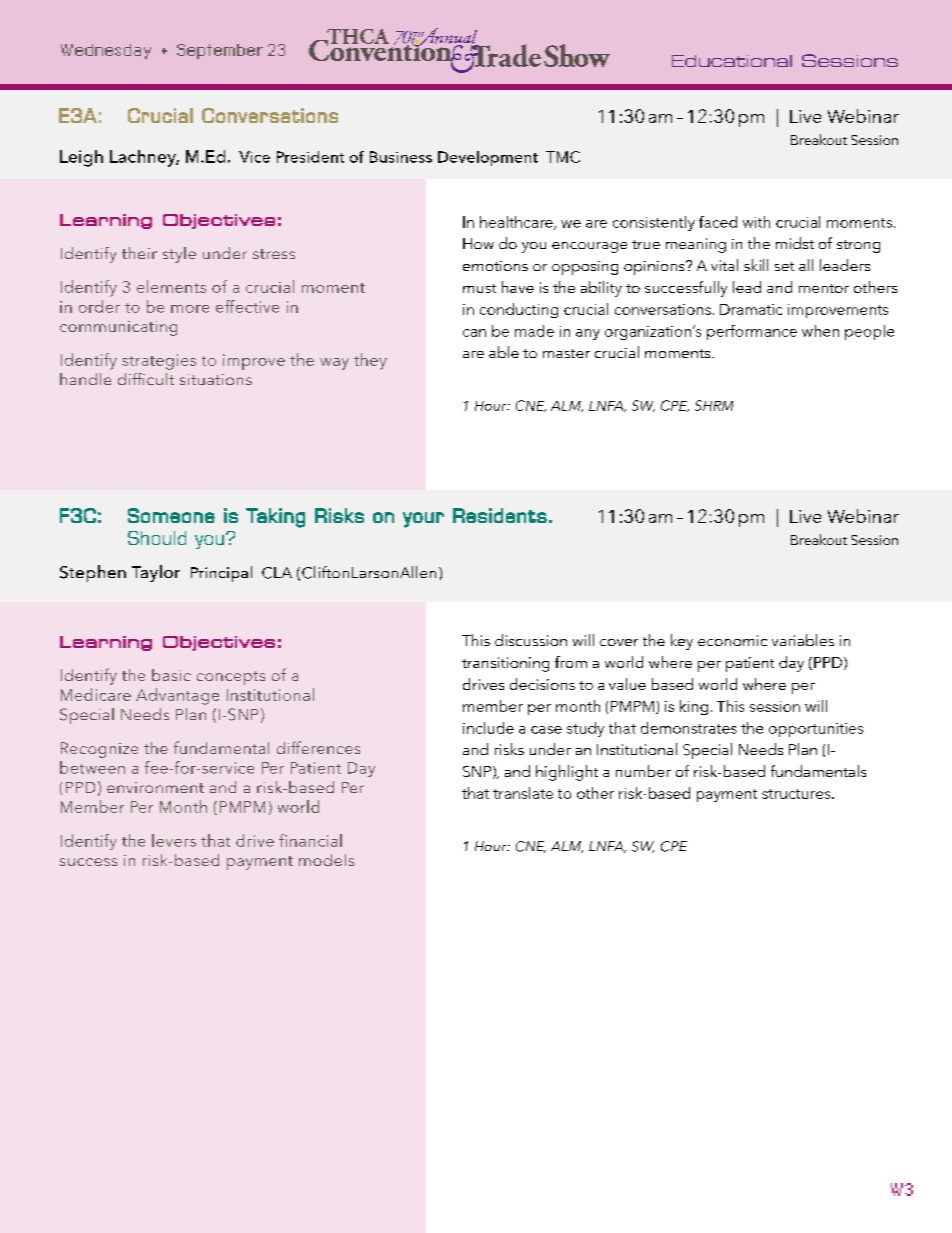 Image resolution: width=952 pixels, height=1233 pixels. I want to click on Educational, so click(732, 61).
